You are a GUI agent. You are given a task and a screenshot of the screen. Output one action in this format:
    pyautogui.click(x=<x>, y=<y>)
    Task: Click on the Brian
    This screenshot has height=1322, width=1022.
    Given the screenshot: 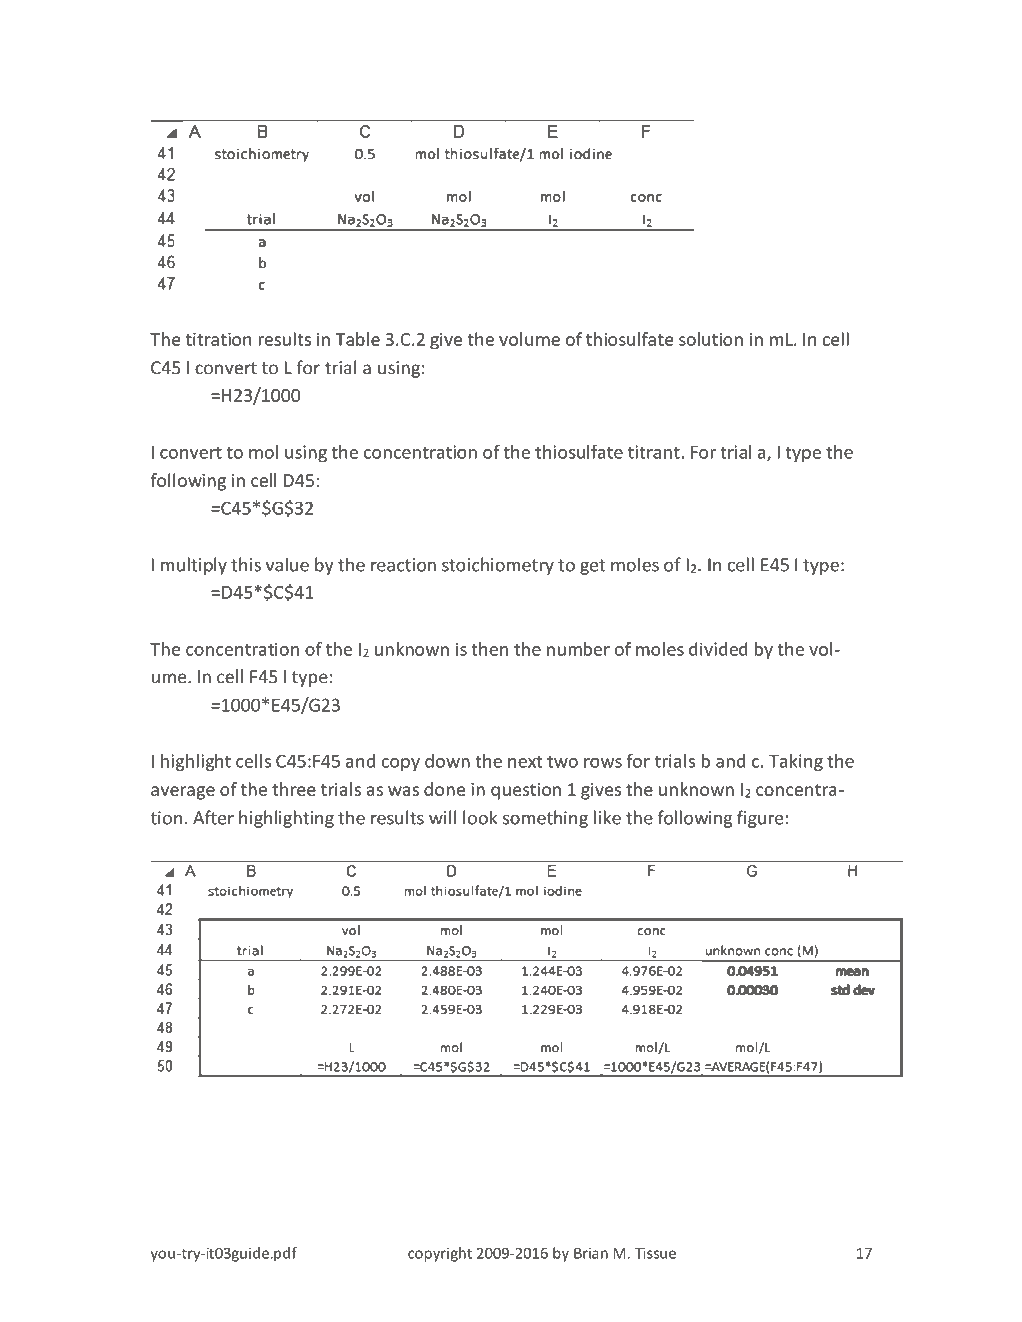 What is the action you would take?
    pyautogui.click(x=591, y=1253)
